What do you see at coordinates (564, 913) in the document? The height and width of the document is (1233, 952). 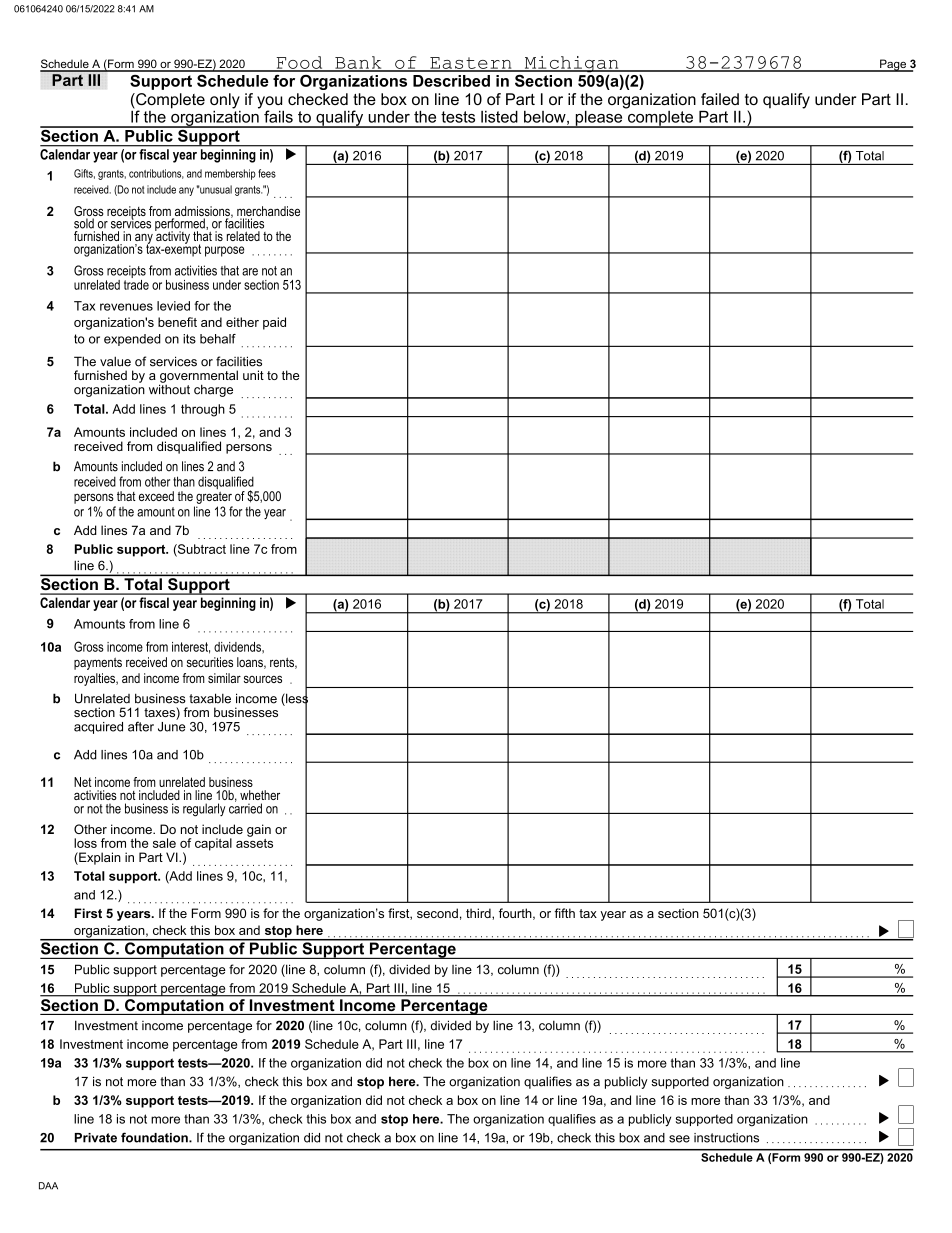 I see `fifth` at bounding box center [564, 913].
